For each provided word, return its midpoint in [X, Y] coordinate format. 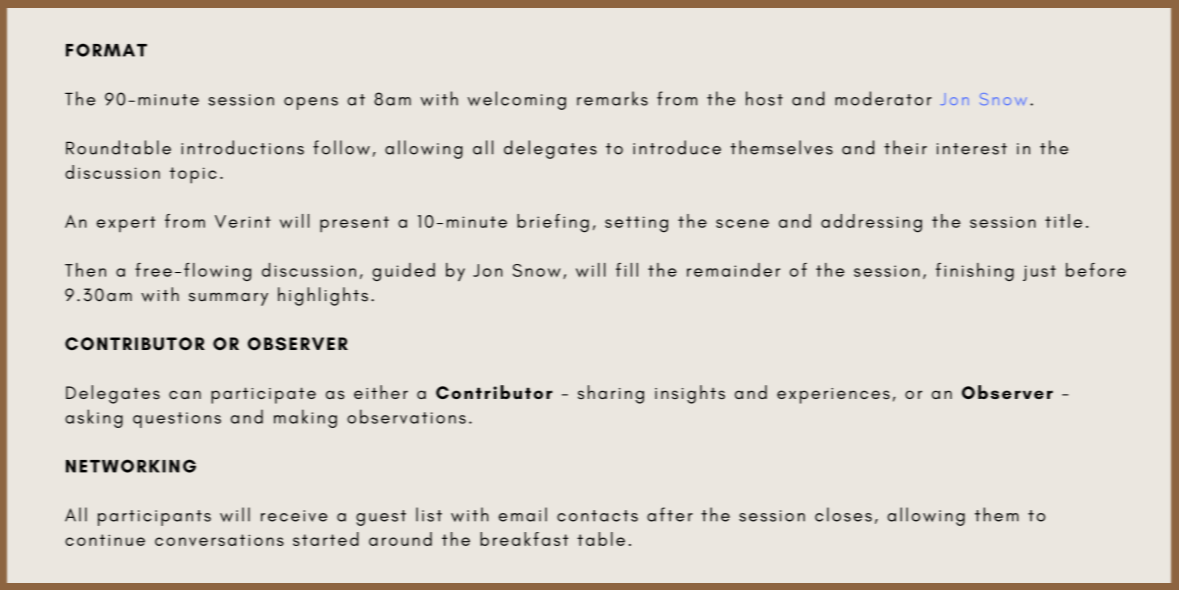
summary [228, 299]
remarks [612, 98]
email [523, 514]
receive [294, 516]
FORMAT [106, 50]
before [1096, 270]
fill [627, 270]
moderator [883, 98]
